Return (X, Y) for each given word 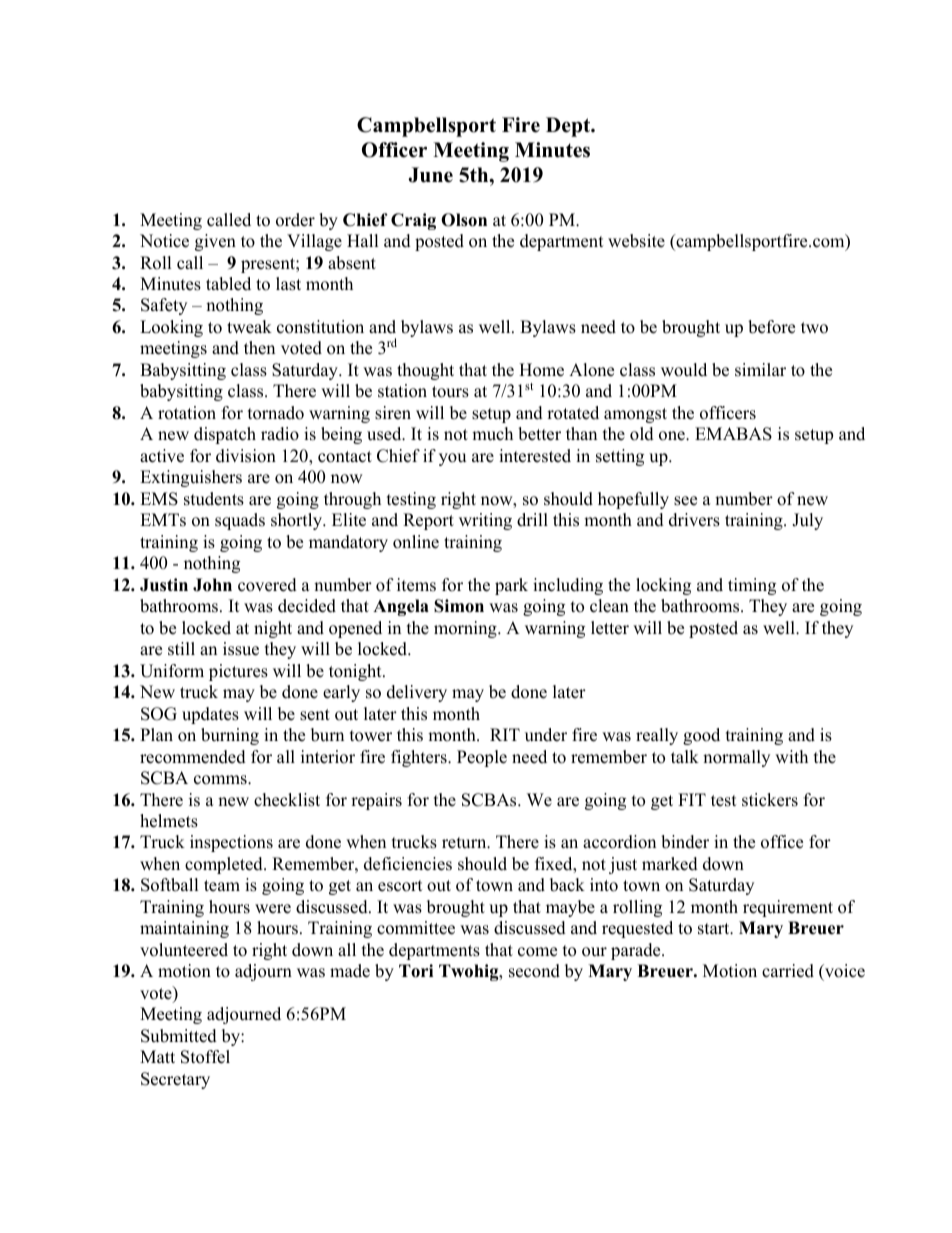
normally (736, 758)
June (430, 175)
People (482, 758)
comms (221, 780)
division (246, 456)
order (295, 220)
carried (788, 971)
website (636, 241)
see (685, 501)
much (492, 434)
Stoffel (205, 1057)
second (534, 971)
